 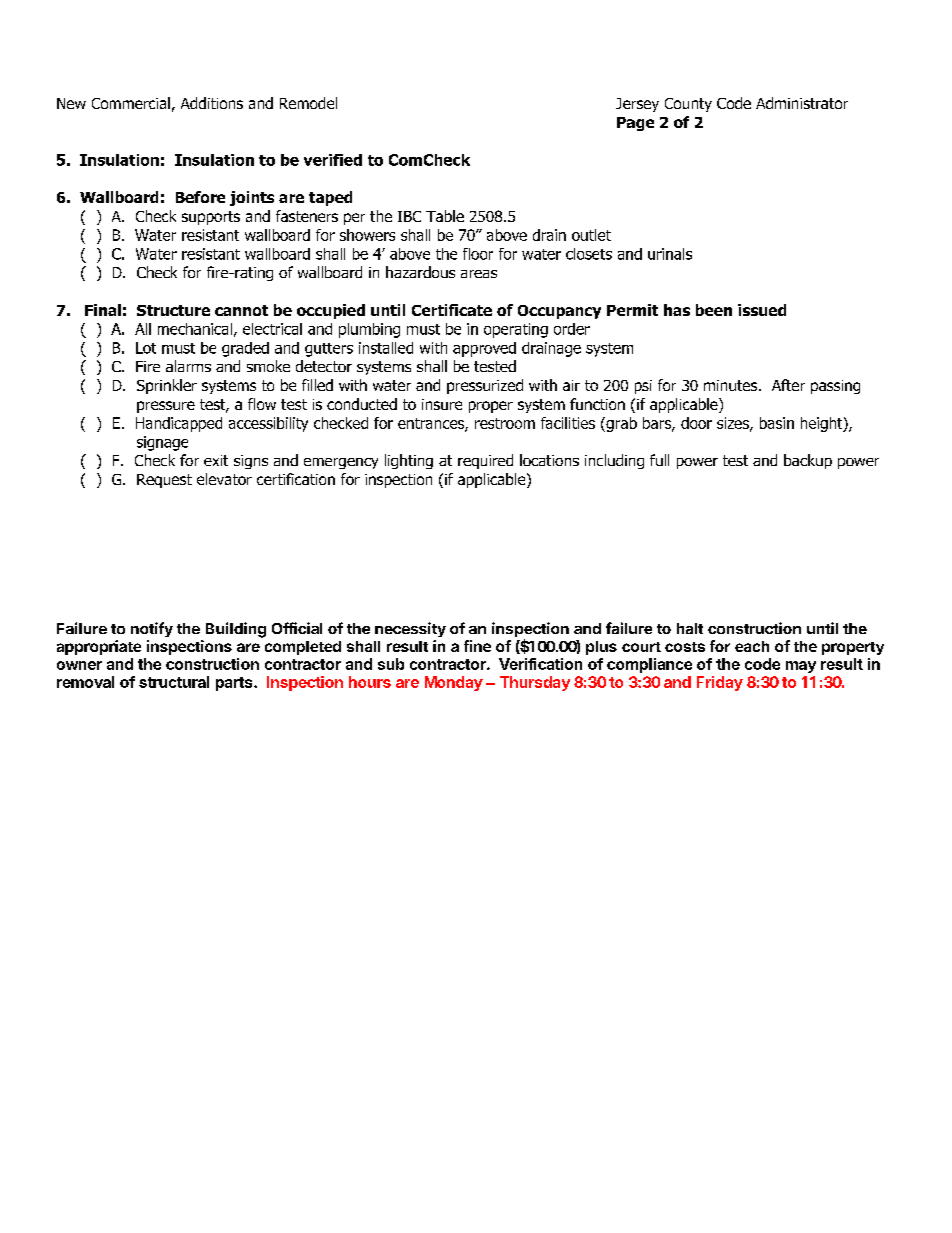 I want to click on County, so click(x=688, y=105).
